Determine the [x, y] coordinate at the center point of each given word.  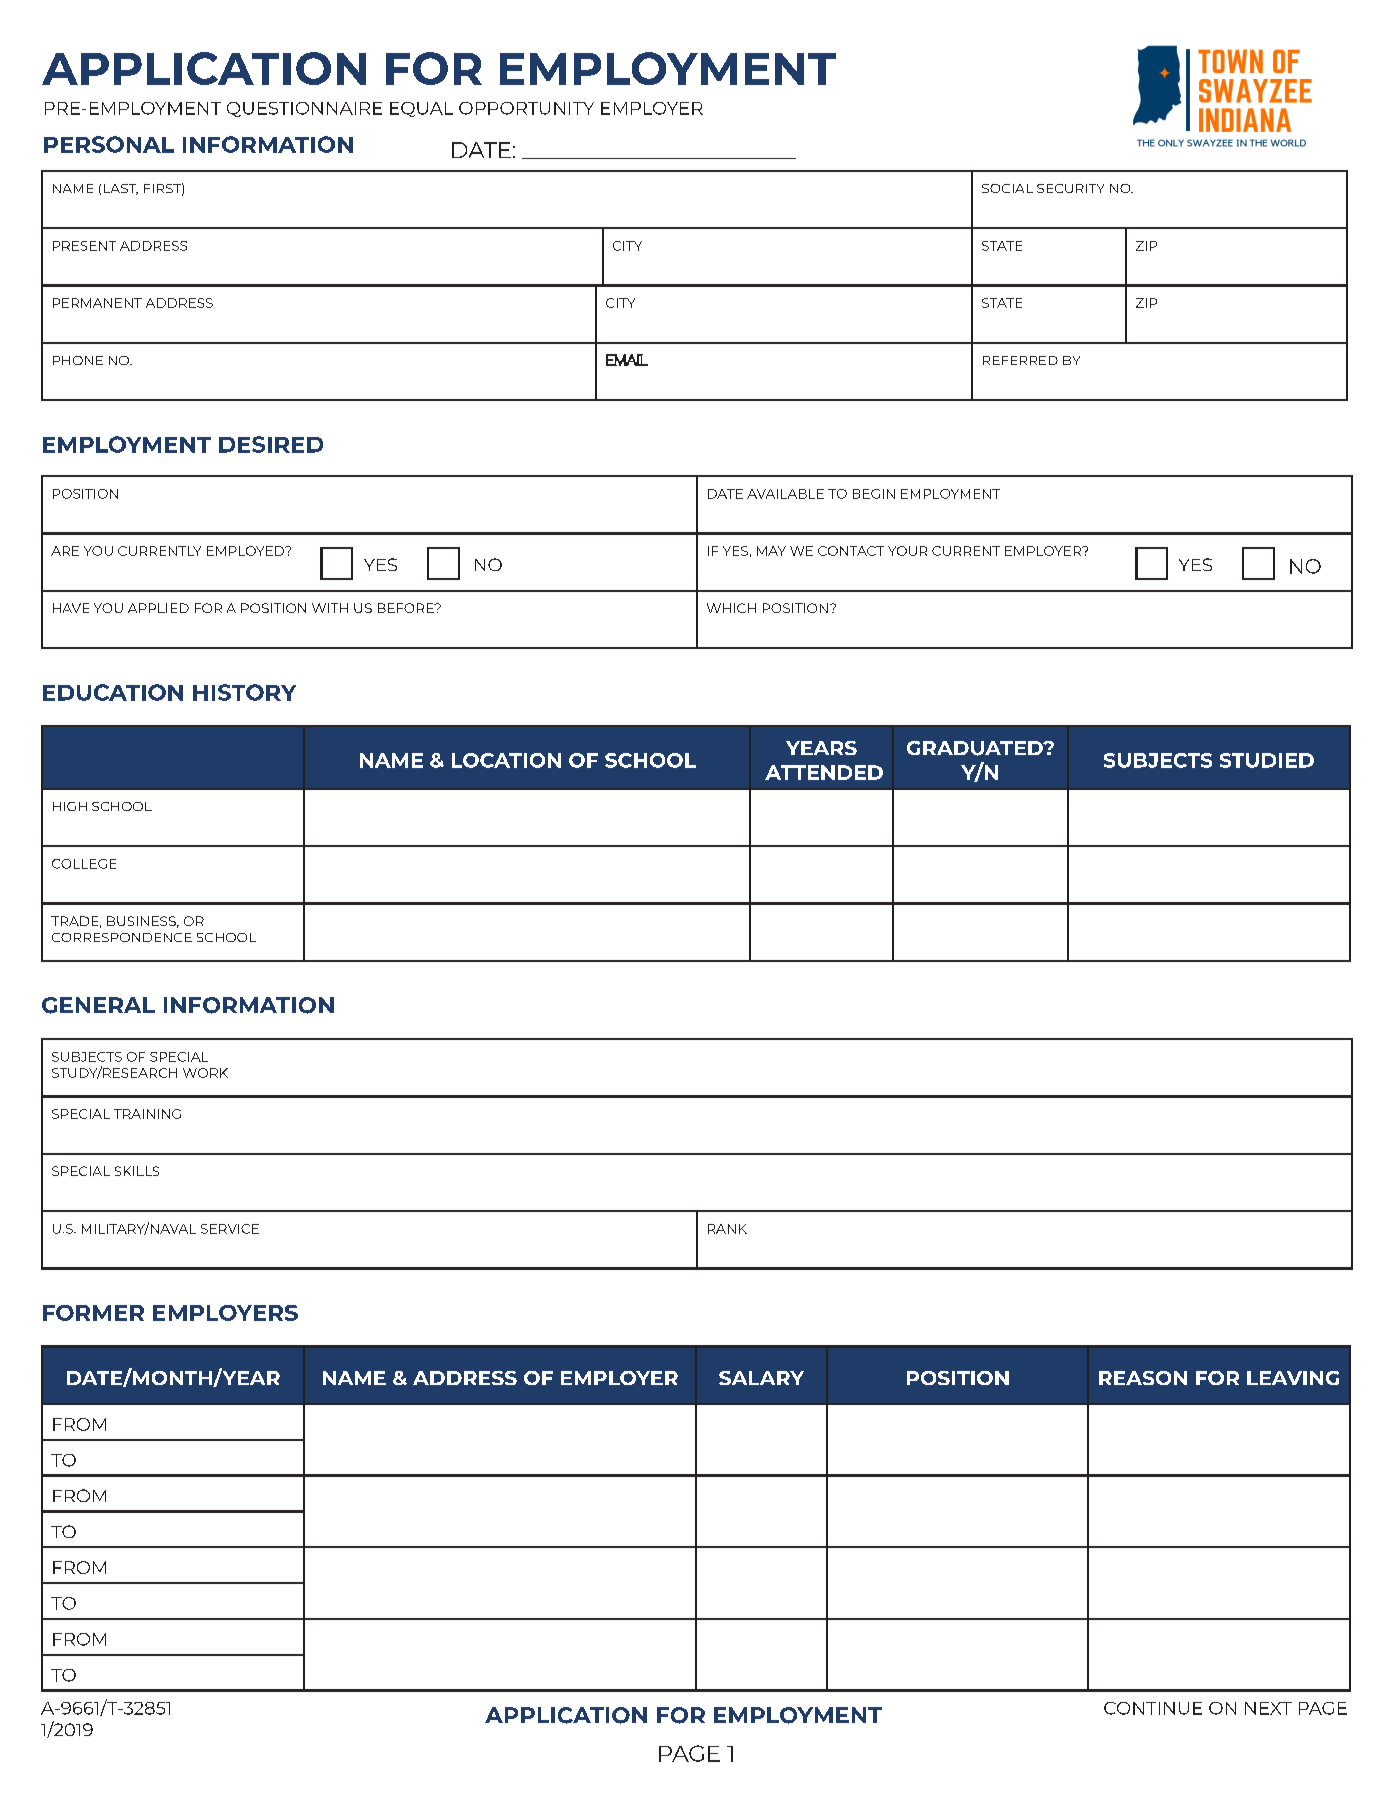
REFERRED [1020, 360]
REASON [1143, 1378]
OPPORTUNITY [526, 108]
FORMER [93, 1313]
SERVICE [230, 1229]
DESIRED [271, 444]
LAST [121, 189]
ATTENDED [824, 772]
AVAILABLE [785, 494]
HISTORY [244, 692]
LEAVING [1293, 1378]
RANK [727, 1229]
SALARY [761, 1378]
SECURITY [1070, 188]
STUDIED [1267, 760]
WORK [205, 1073]
